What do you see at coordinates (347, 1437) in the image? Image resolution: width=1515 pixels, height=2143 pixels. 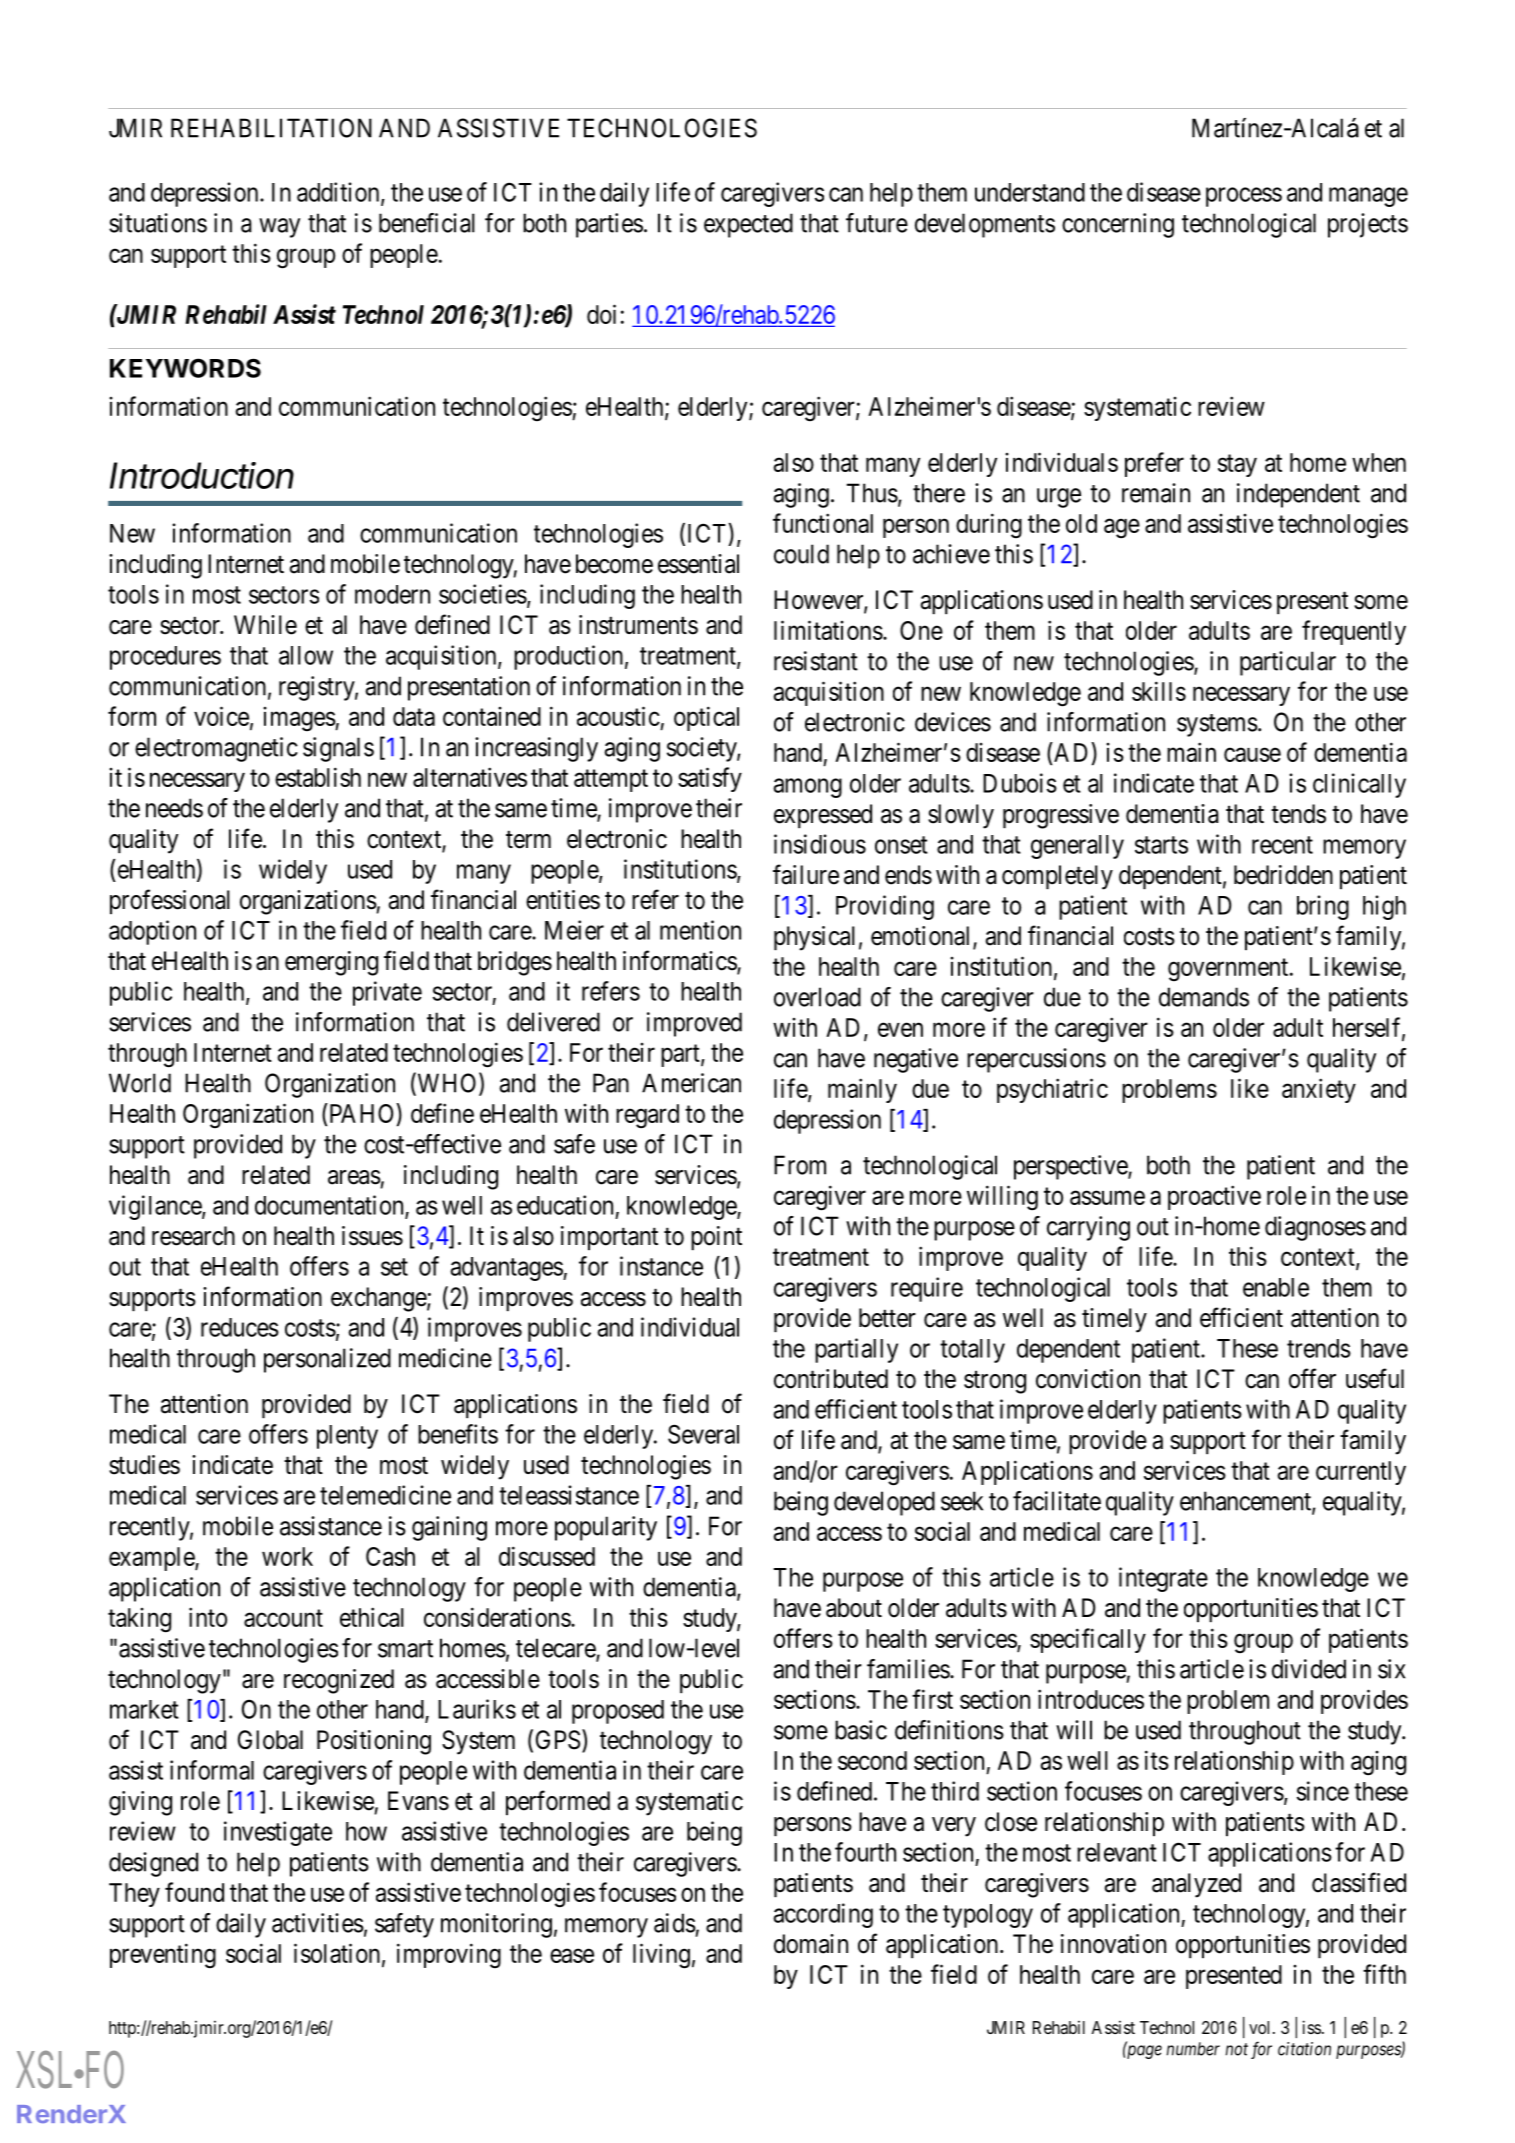 I see `plenty` at bounding box center [347, 1437].
